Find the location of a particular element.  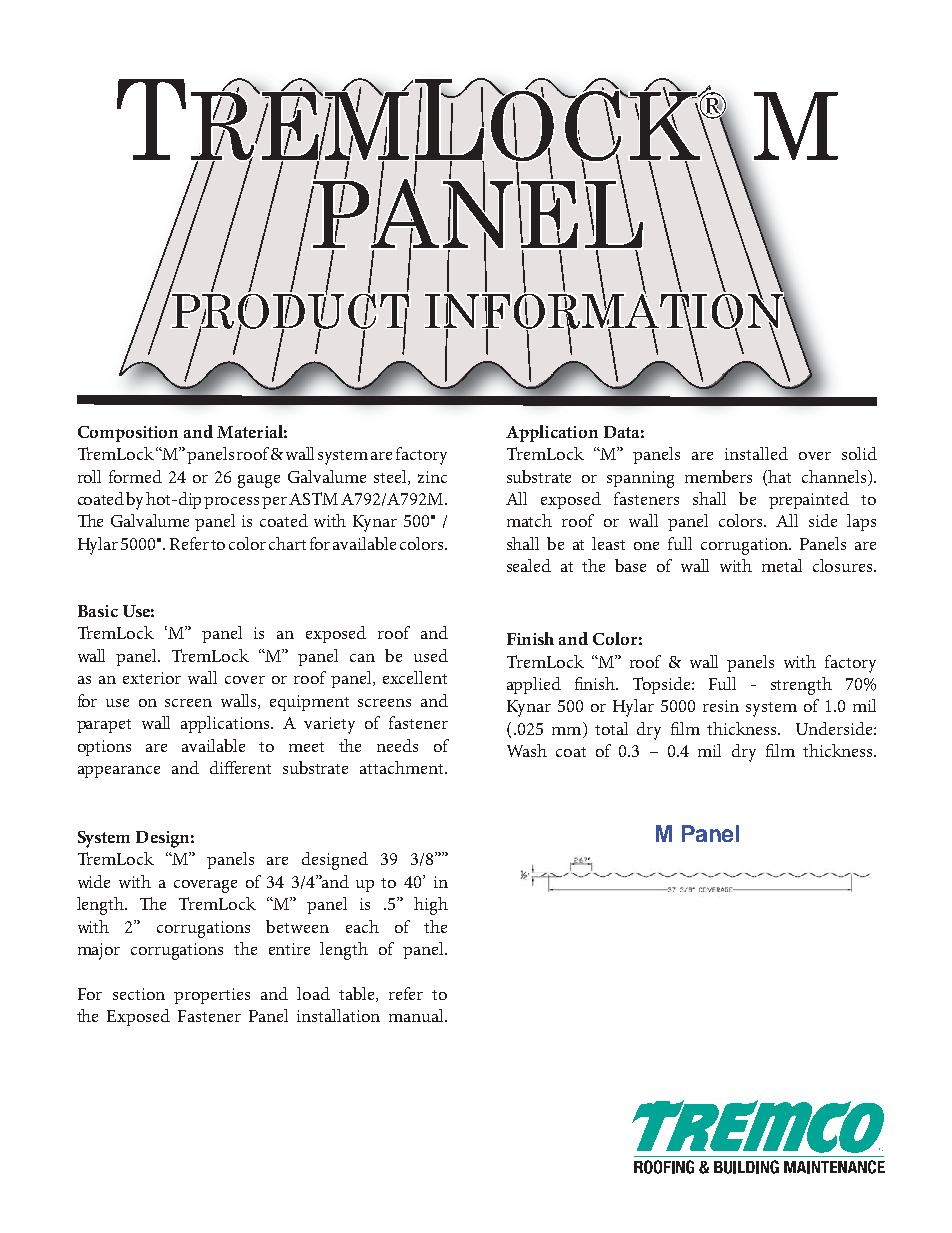

properties is located at coordinates (212, 996).
